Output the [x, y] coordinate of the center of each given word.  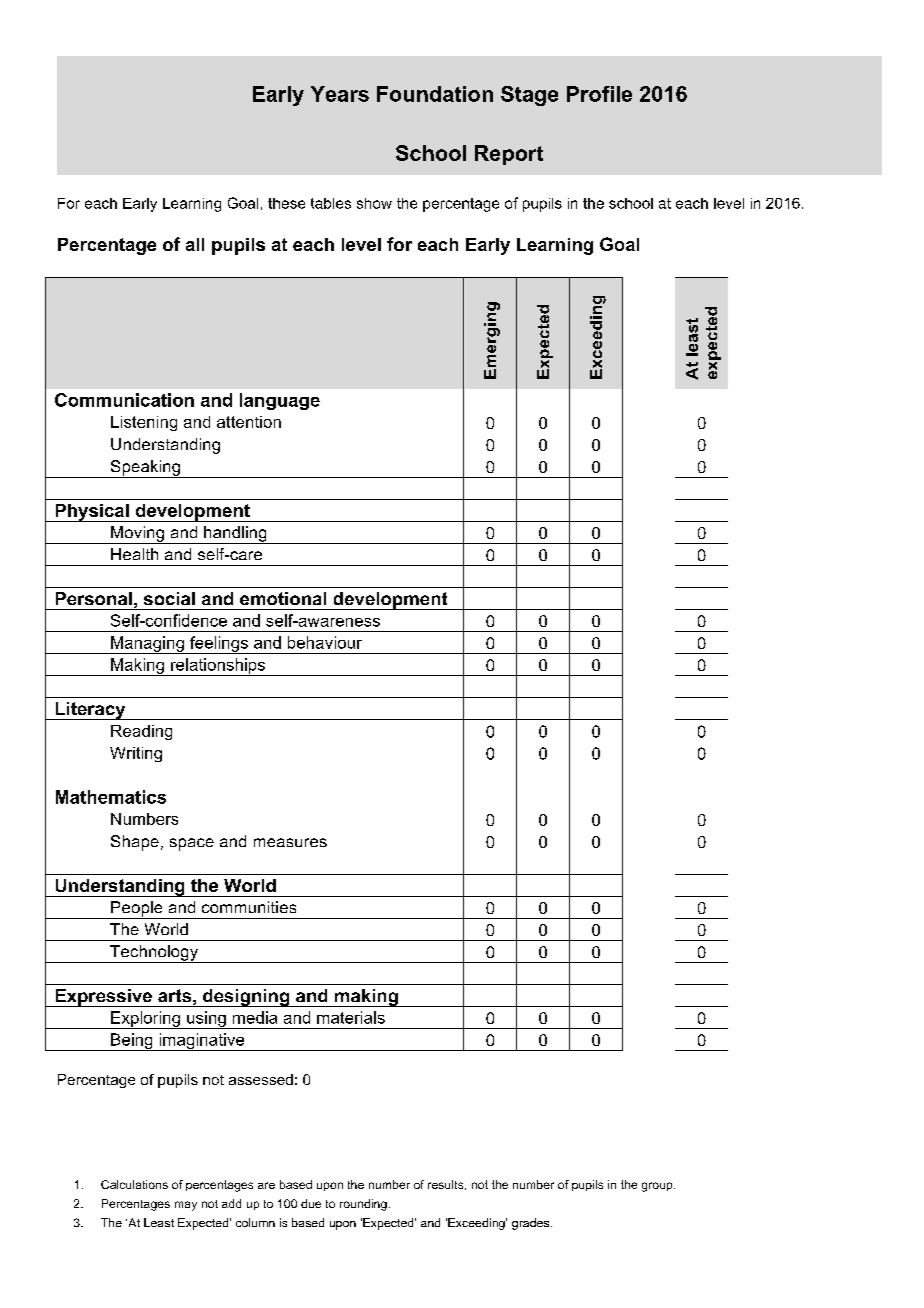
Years [340, 94]
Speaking [145, 469]
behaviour [325, 642]
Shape [135, 843]
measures [290, 842]
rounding [363, 1205]
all [195, 244]
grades [532, 1224]
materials [351, 1017]
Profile [599, 94]
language [280, 401]
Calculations [134, 1184]
